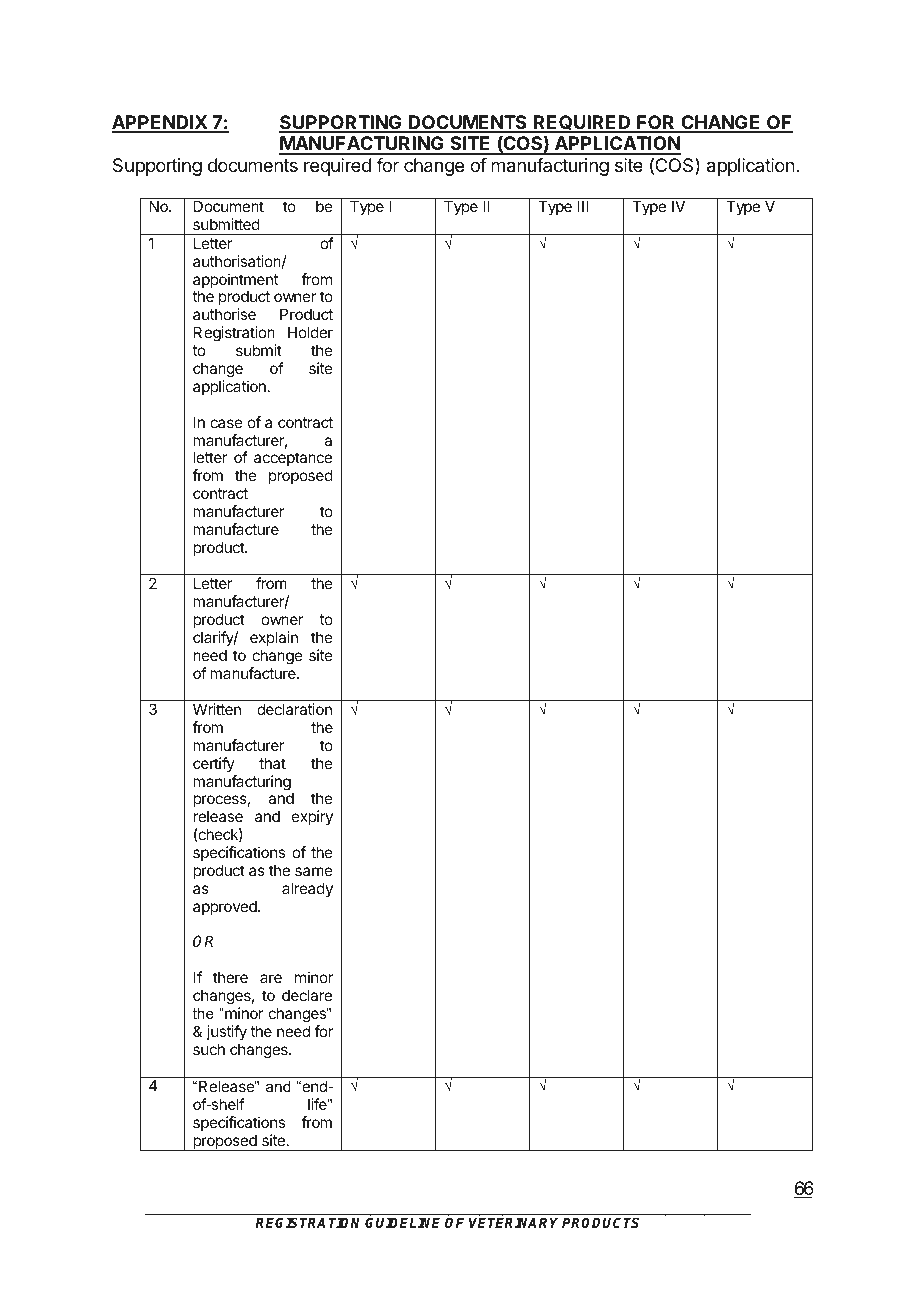 The height and width of the screenshot is (1308, 924). What do you see at coordinates (307, 889) in the screenshot?
I see `already` at bounding box center [307, 889].
